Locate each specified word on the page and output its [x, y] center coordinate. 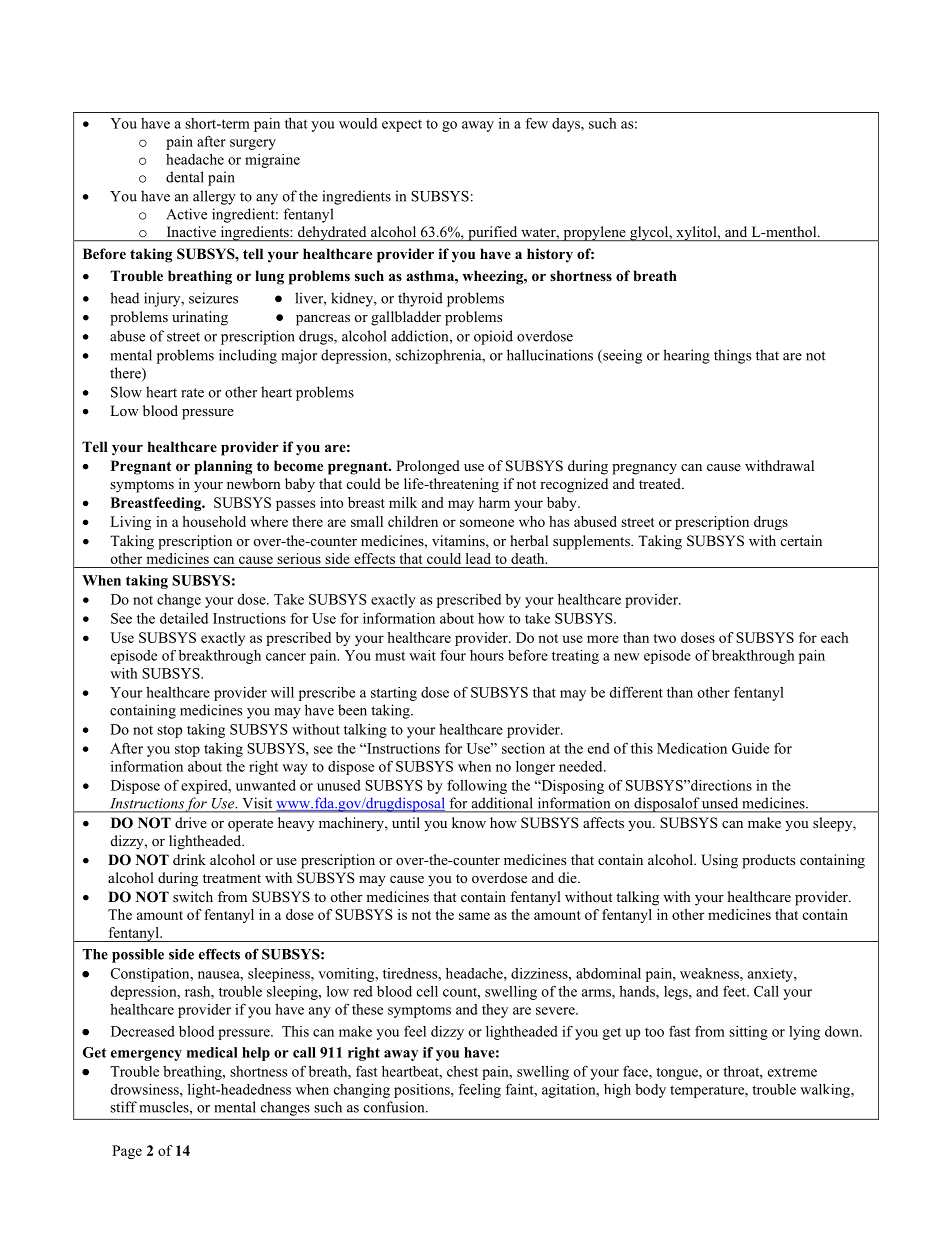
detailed [184, 618]
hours [487, 655]
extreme [792, 1072]
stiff [123, 1107]
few [537, 123]
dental [185, 177]
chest [462, 1071]
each [835, 637]
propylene [594, 233]
